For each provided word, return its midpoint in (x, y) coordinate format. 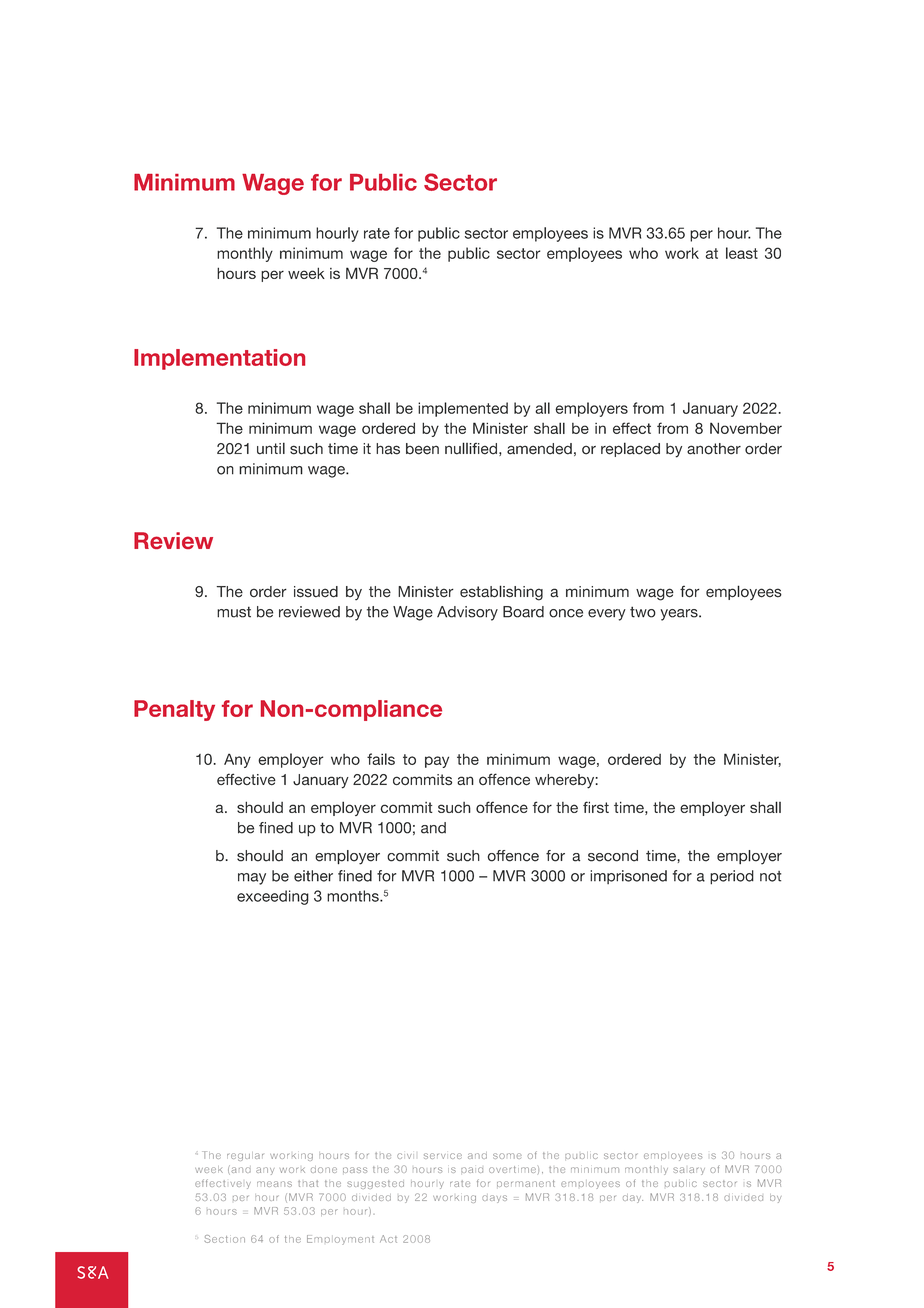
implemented (463, 409)
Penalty (174, 710)
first (596, 807)
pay (437, 762)
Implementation (219, 359)
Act (388, 1239)
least (742, 253)
